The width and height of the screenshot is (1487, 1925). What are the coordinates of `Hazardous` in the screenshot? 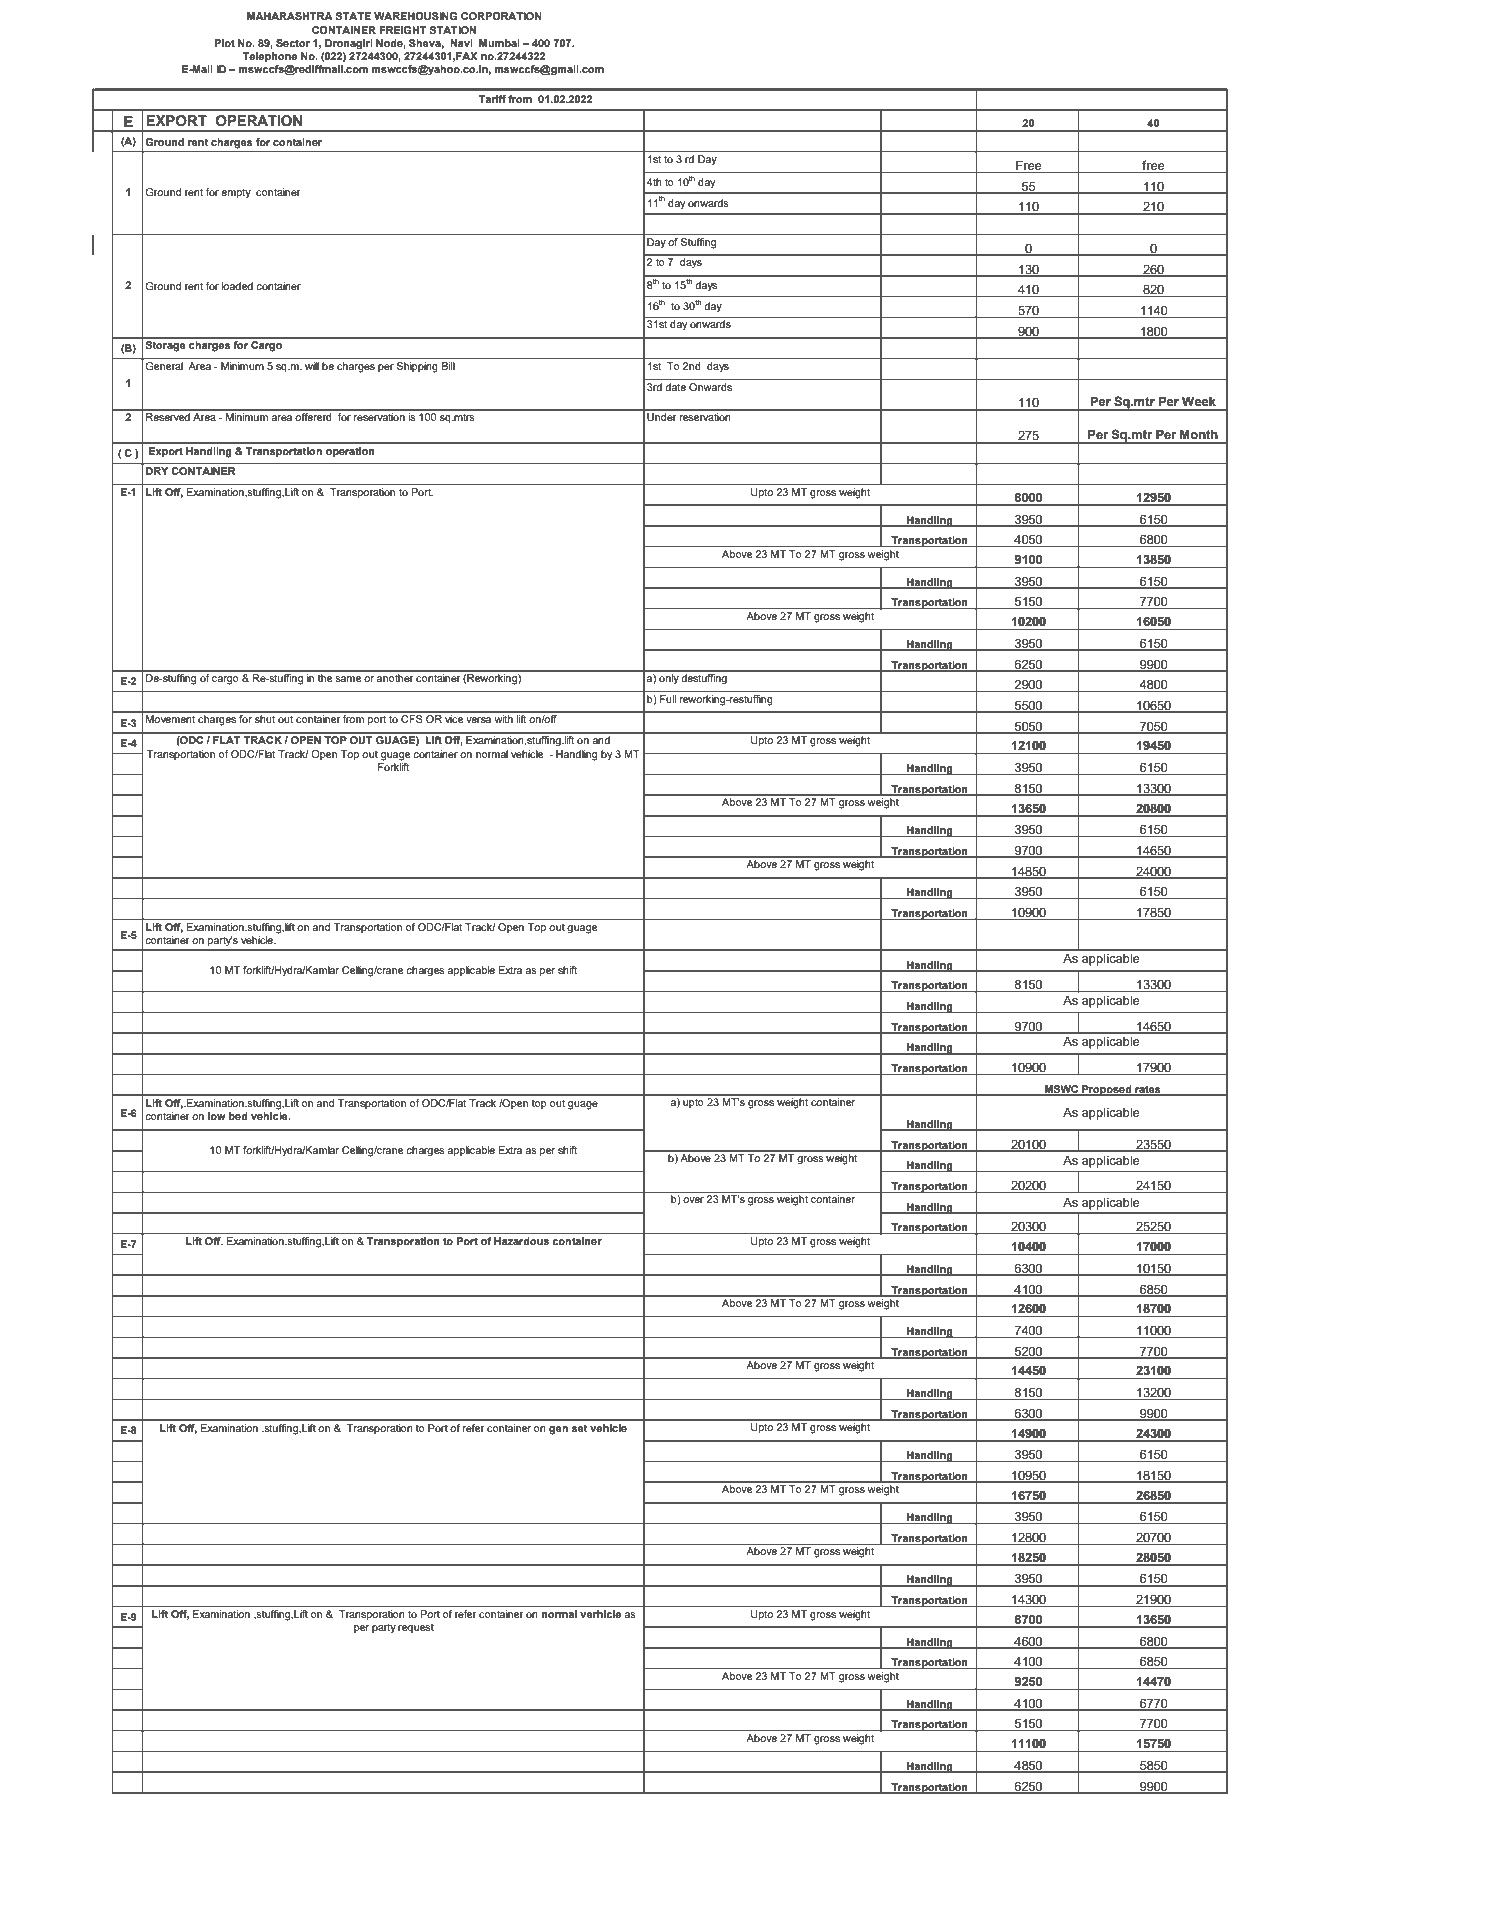 It's located at (521, 1241).
